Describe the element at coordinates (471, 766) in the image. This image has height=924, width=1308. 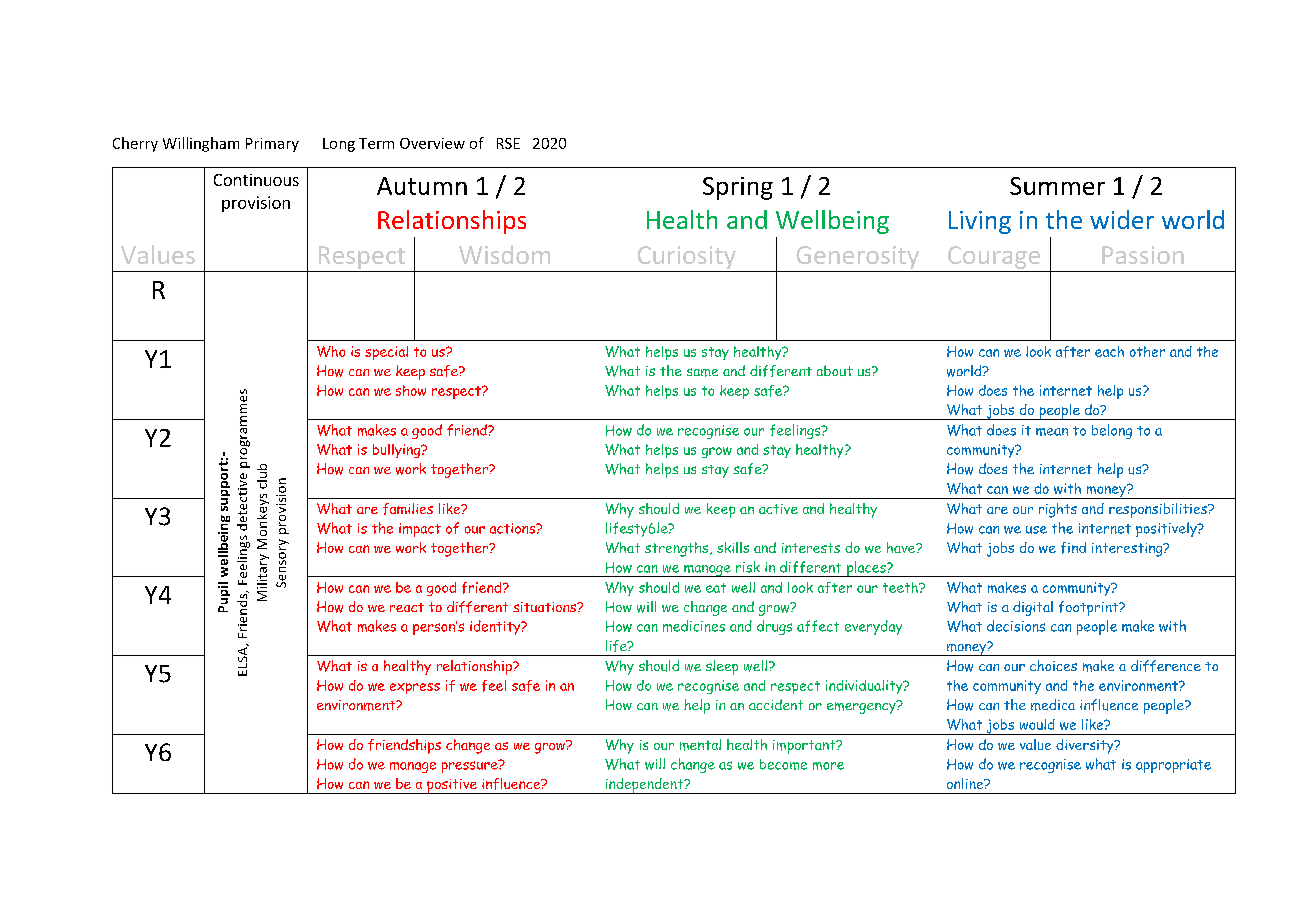
I see `pressure` at that location.
